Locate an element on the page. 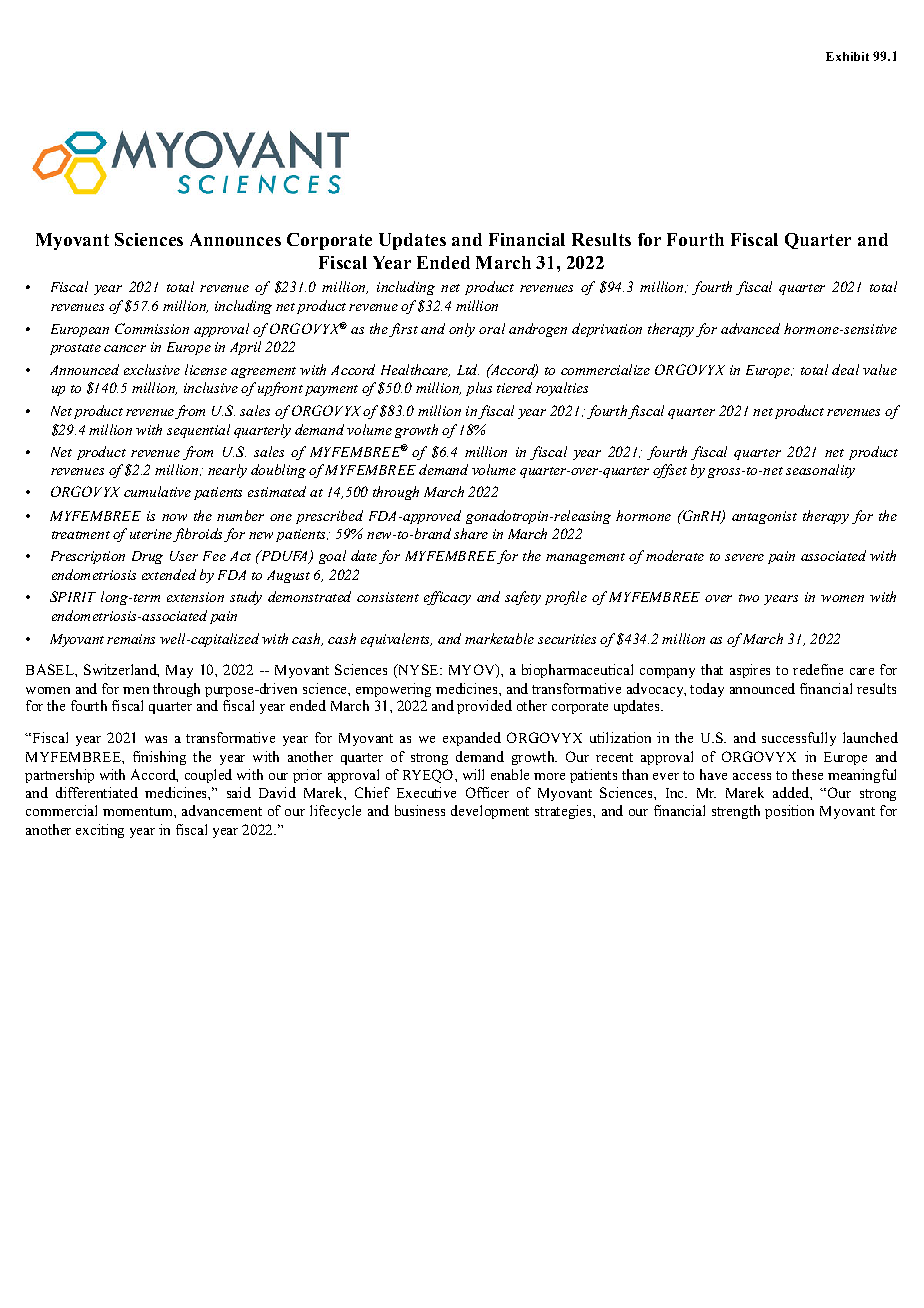  Announces is located at coordinates (235, 239).
